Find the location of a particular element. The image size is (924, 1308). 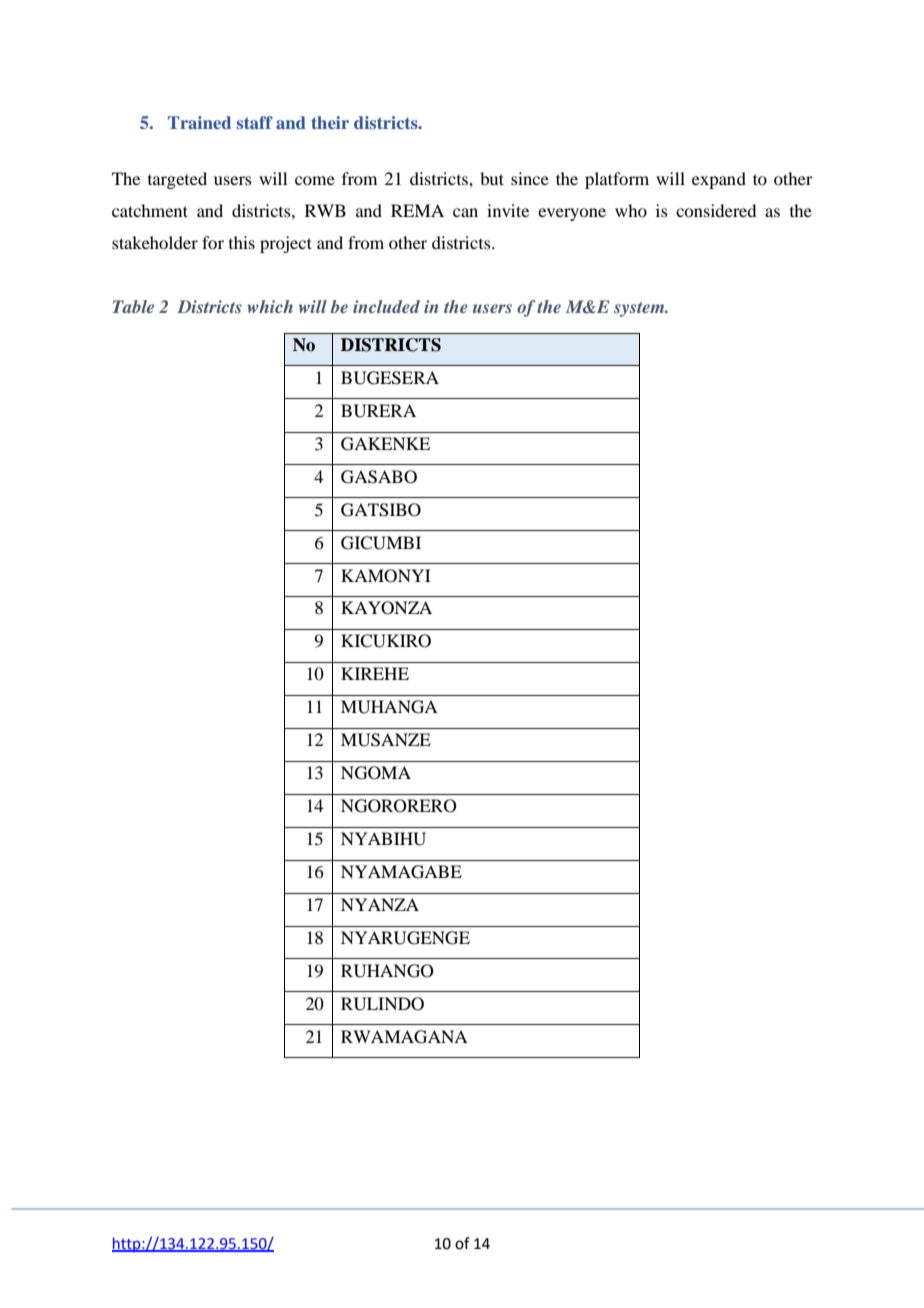

who is located at coordinates (631, 210).
